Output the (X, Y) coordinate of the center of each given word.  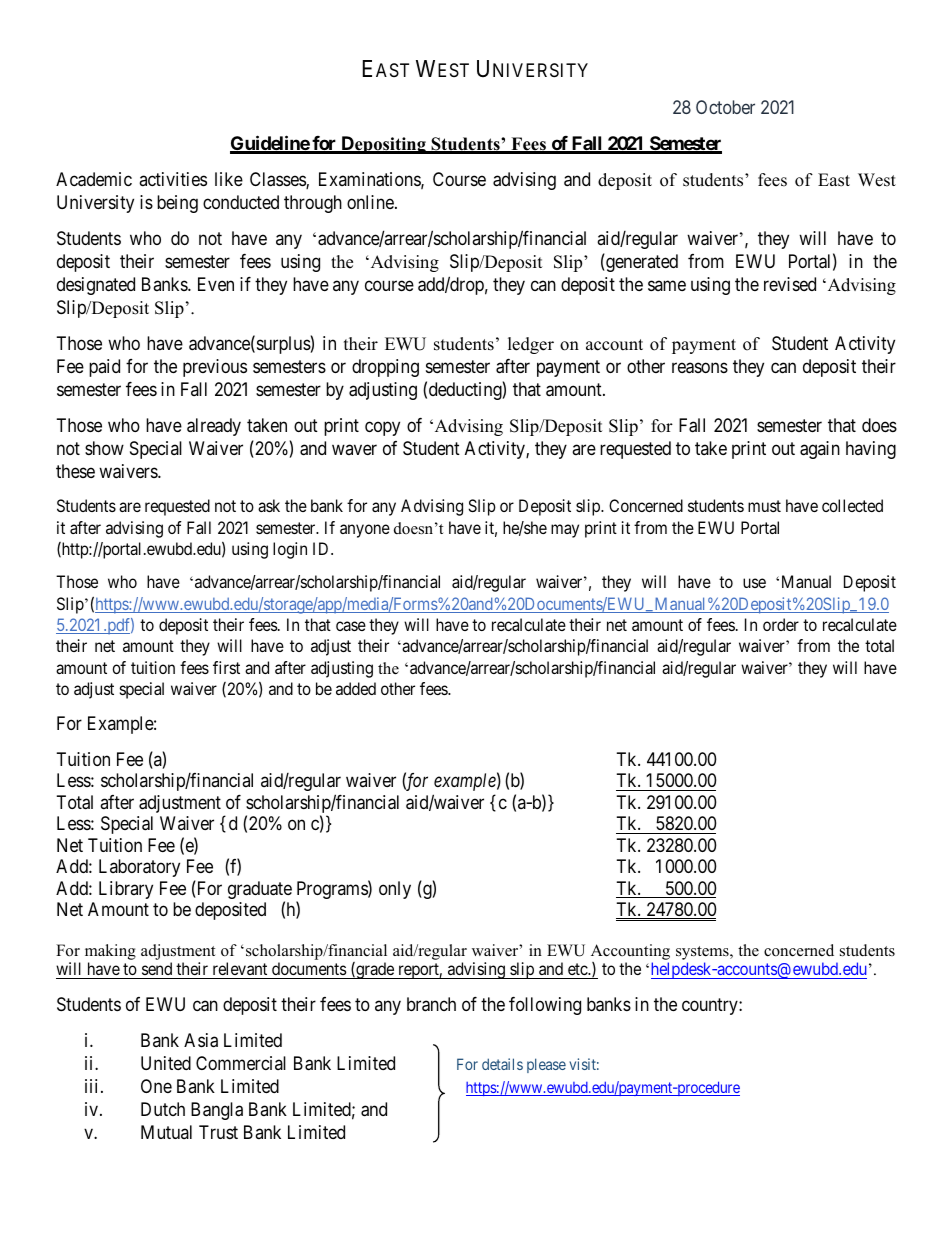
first (226, 667)
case (351, 626)
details (502, 1064)
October (725, 107)
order (781, 624)
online (371, 202)
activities (173, 179)
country (711, 1006)
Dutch (163, 1109)
